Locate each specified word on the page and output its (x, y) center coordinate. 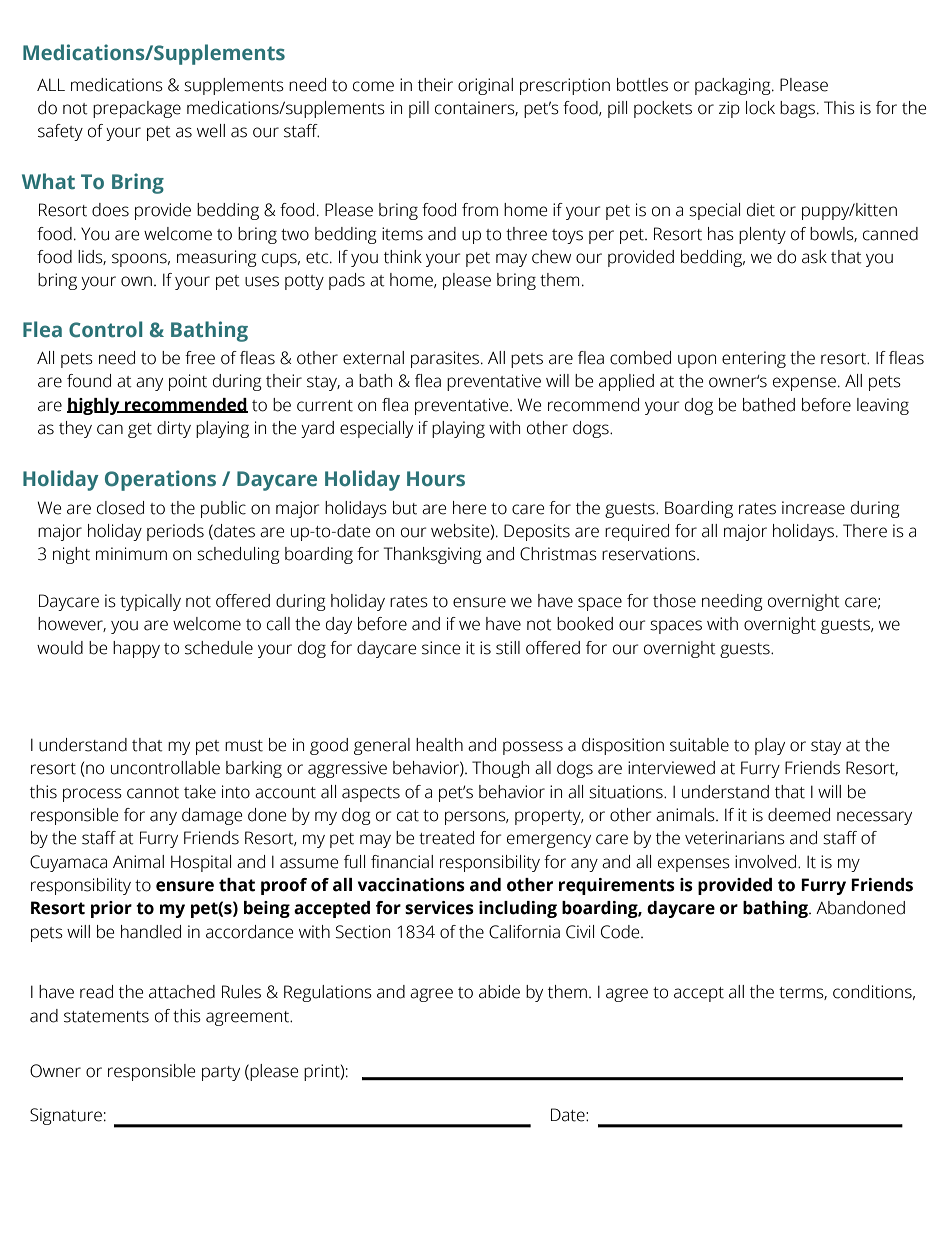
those (674, 601)
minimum (131, 554)
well (211, 131)
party (221, 1073)
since (441, 648)
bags (797, 109)
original (485, 86)
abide (499, 992)
